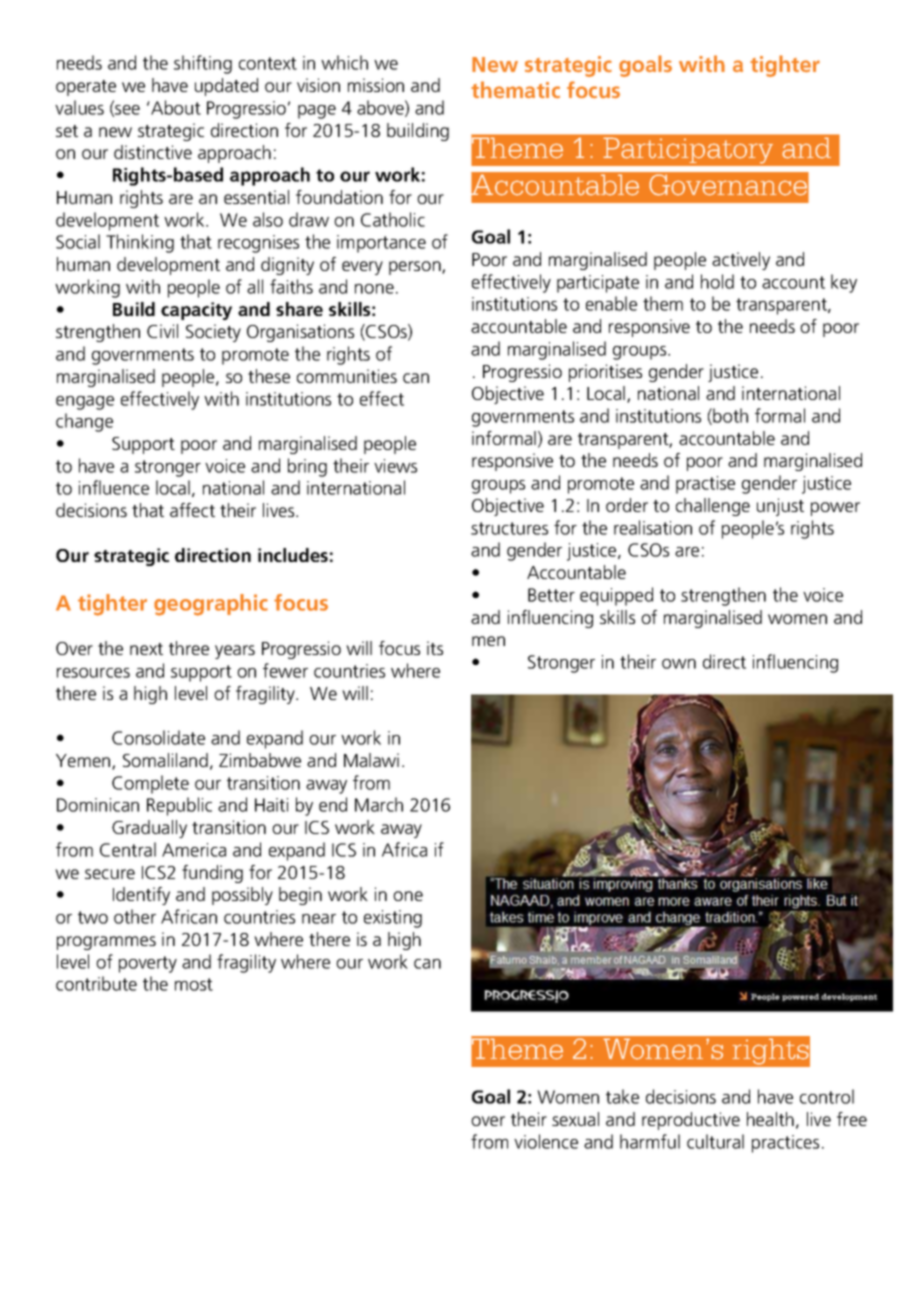  Describe the element at coordinates (211, 605) in the document. I see `geographic` at that location.
